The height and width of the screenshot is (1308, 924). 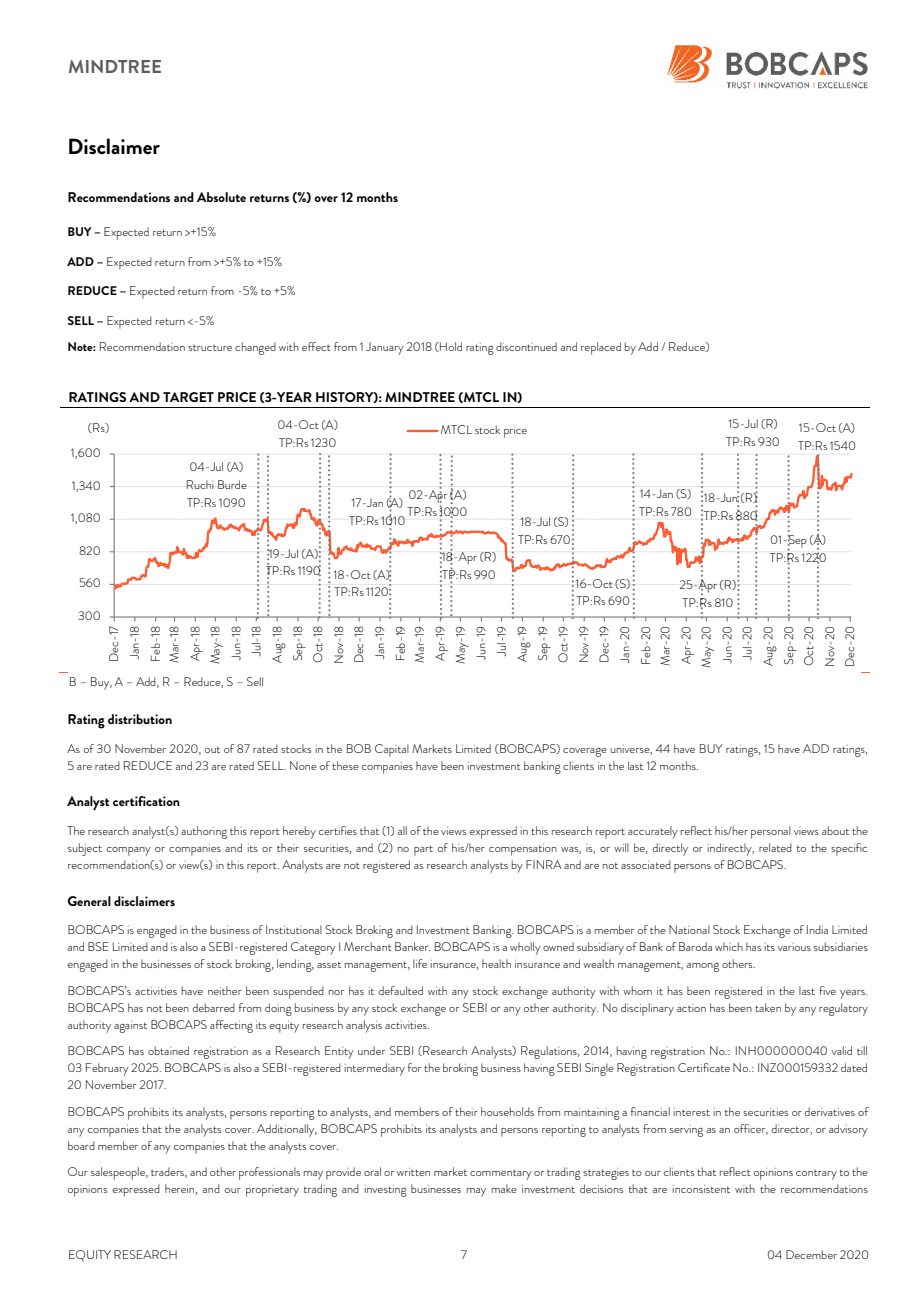 I want to click on Ruchi, so click(x=200, y=484).
